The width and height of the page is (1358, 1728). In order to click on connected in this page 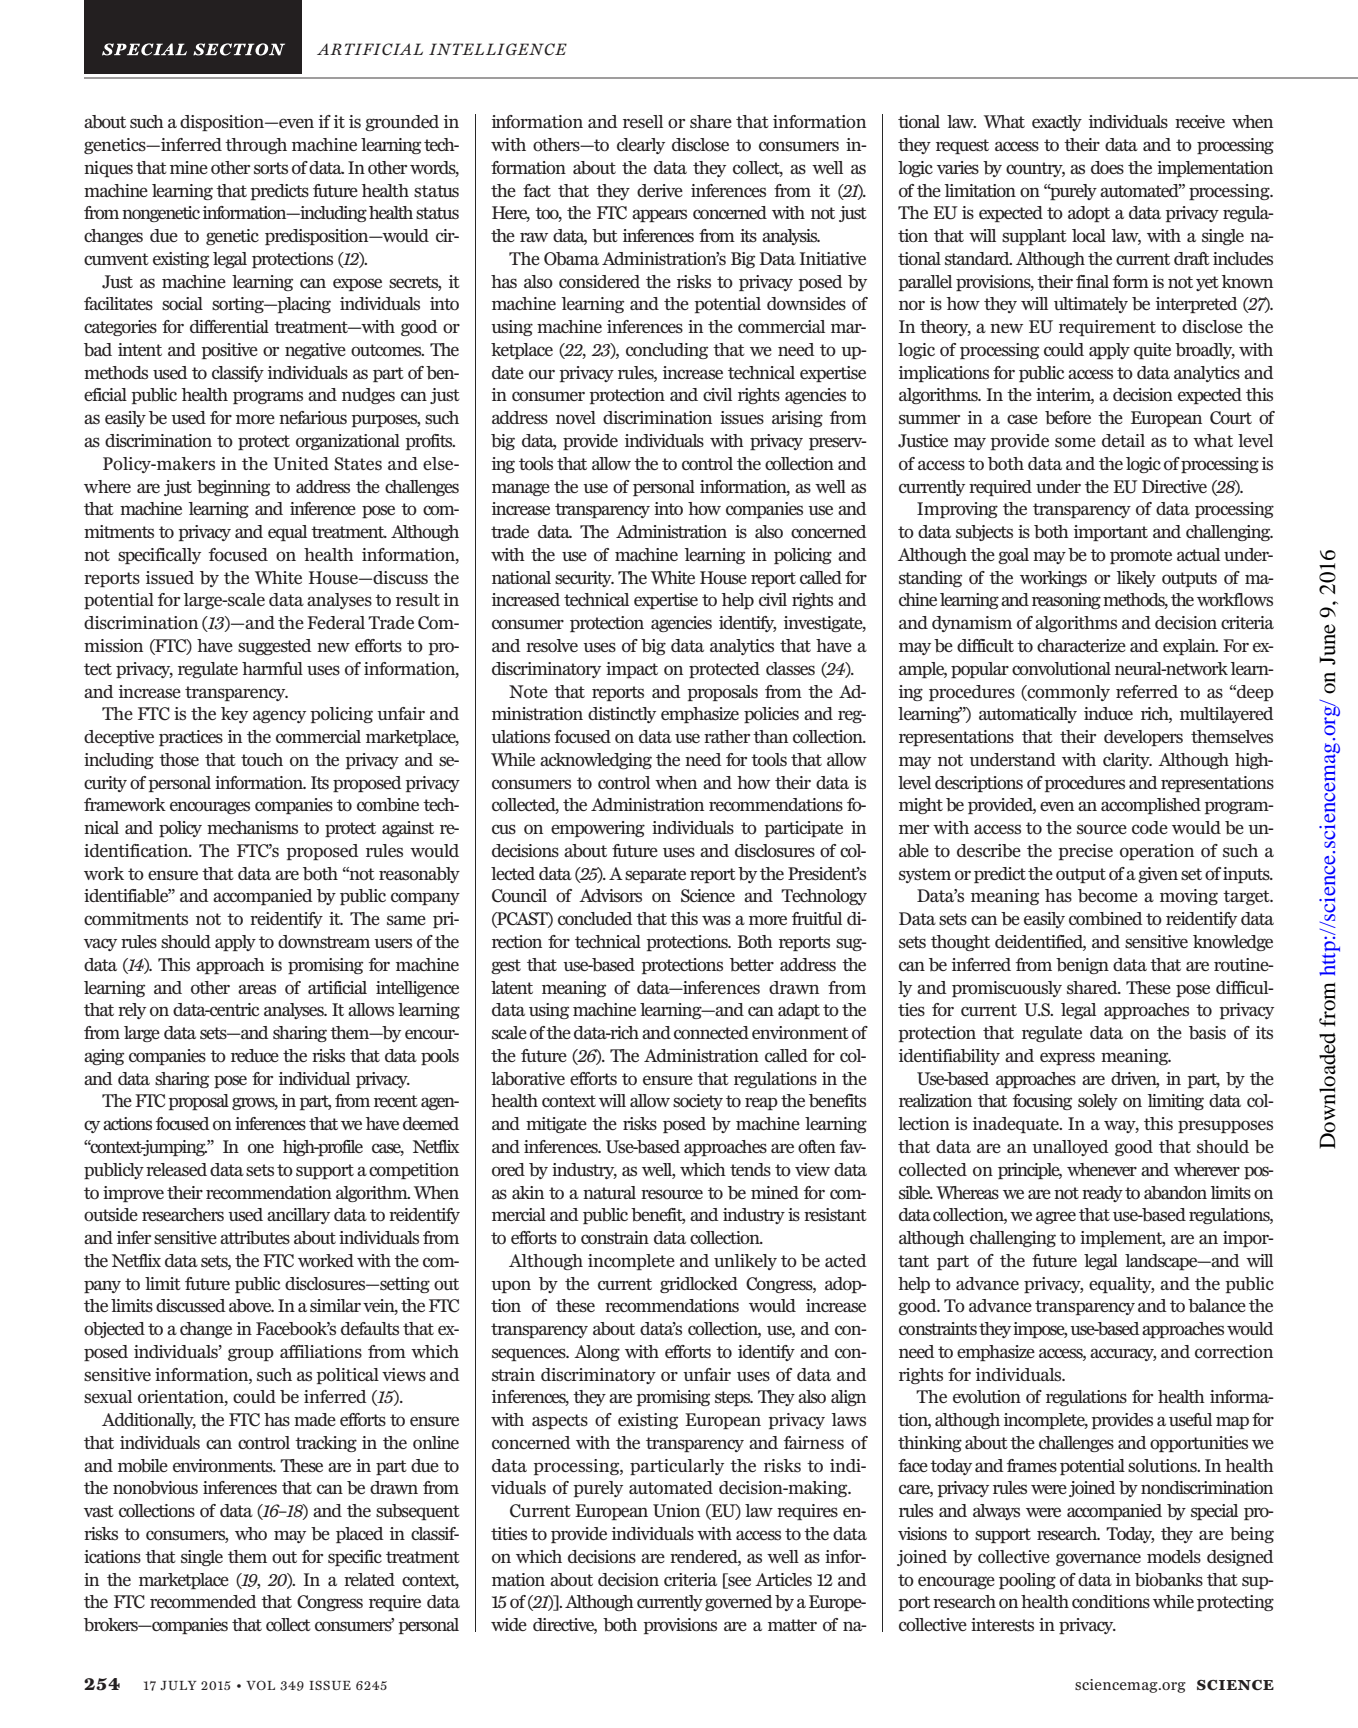, I will do `click(711, 1033)`.
